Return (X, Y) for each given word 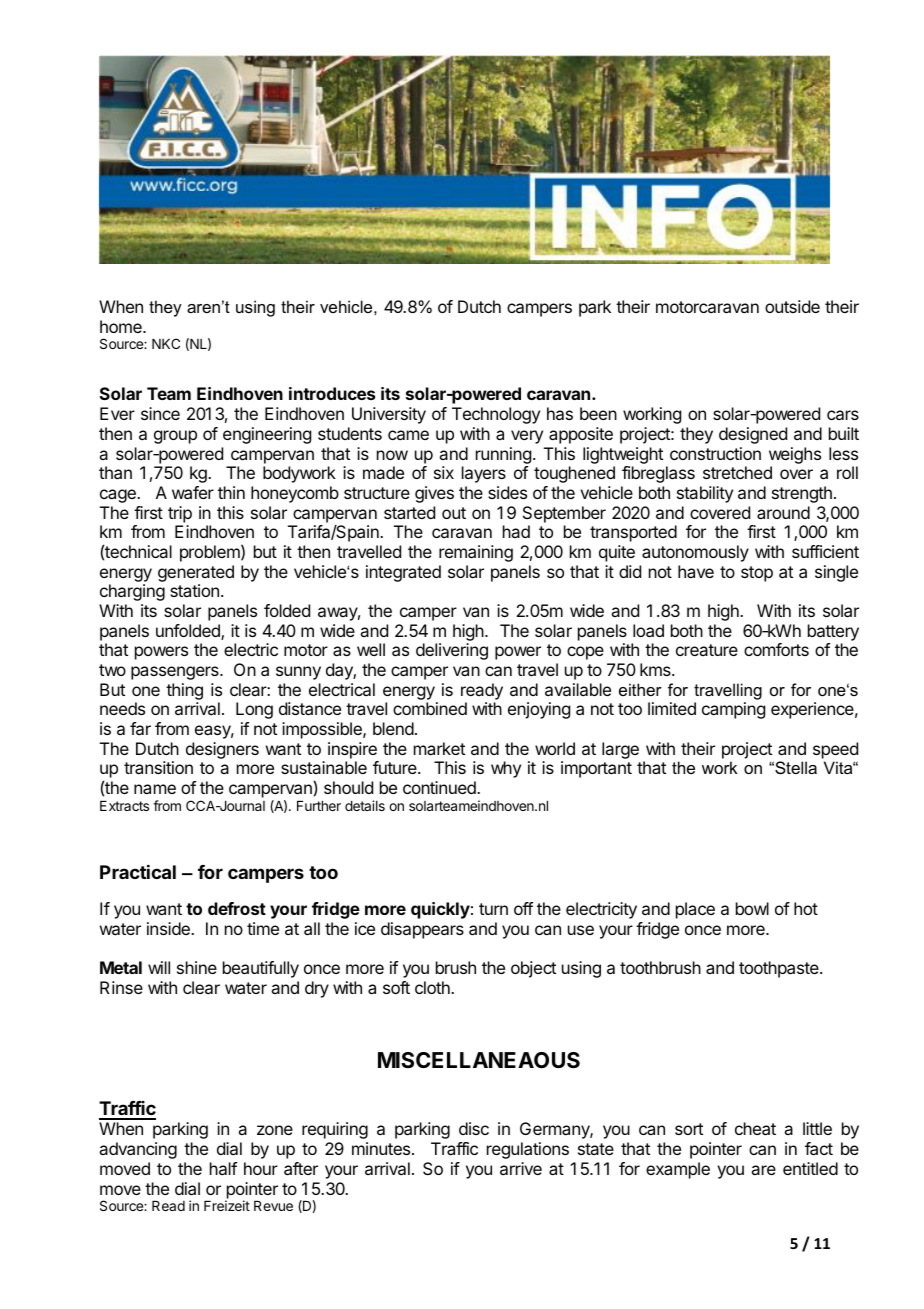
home (122, 326)
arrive (521, 1168)
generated (196, 573)
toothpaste (780, 969)
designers (222, 750)
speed (835, 750)
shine (197, 967)
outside (792, 306)
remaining (476, 553)
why (506, 769)
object (533, 969)
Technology (496, 415)
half (223, 1168)
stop (757, 574)
